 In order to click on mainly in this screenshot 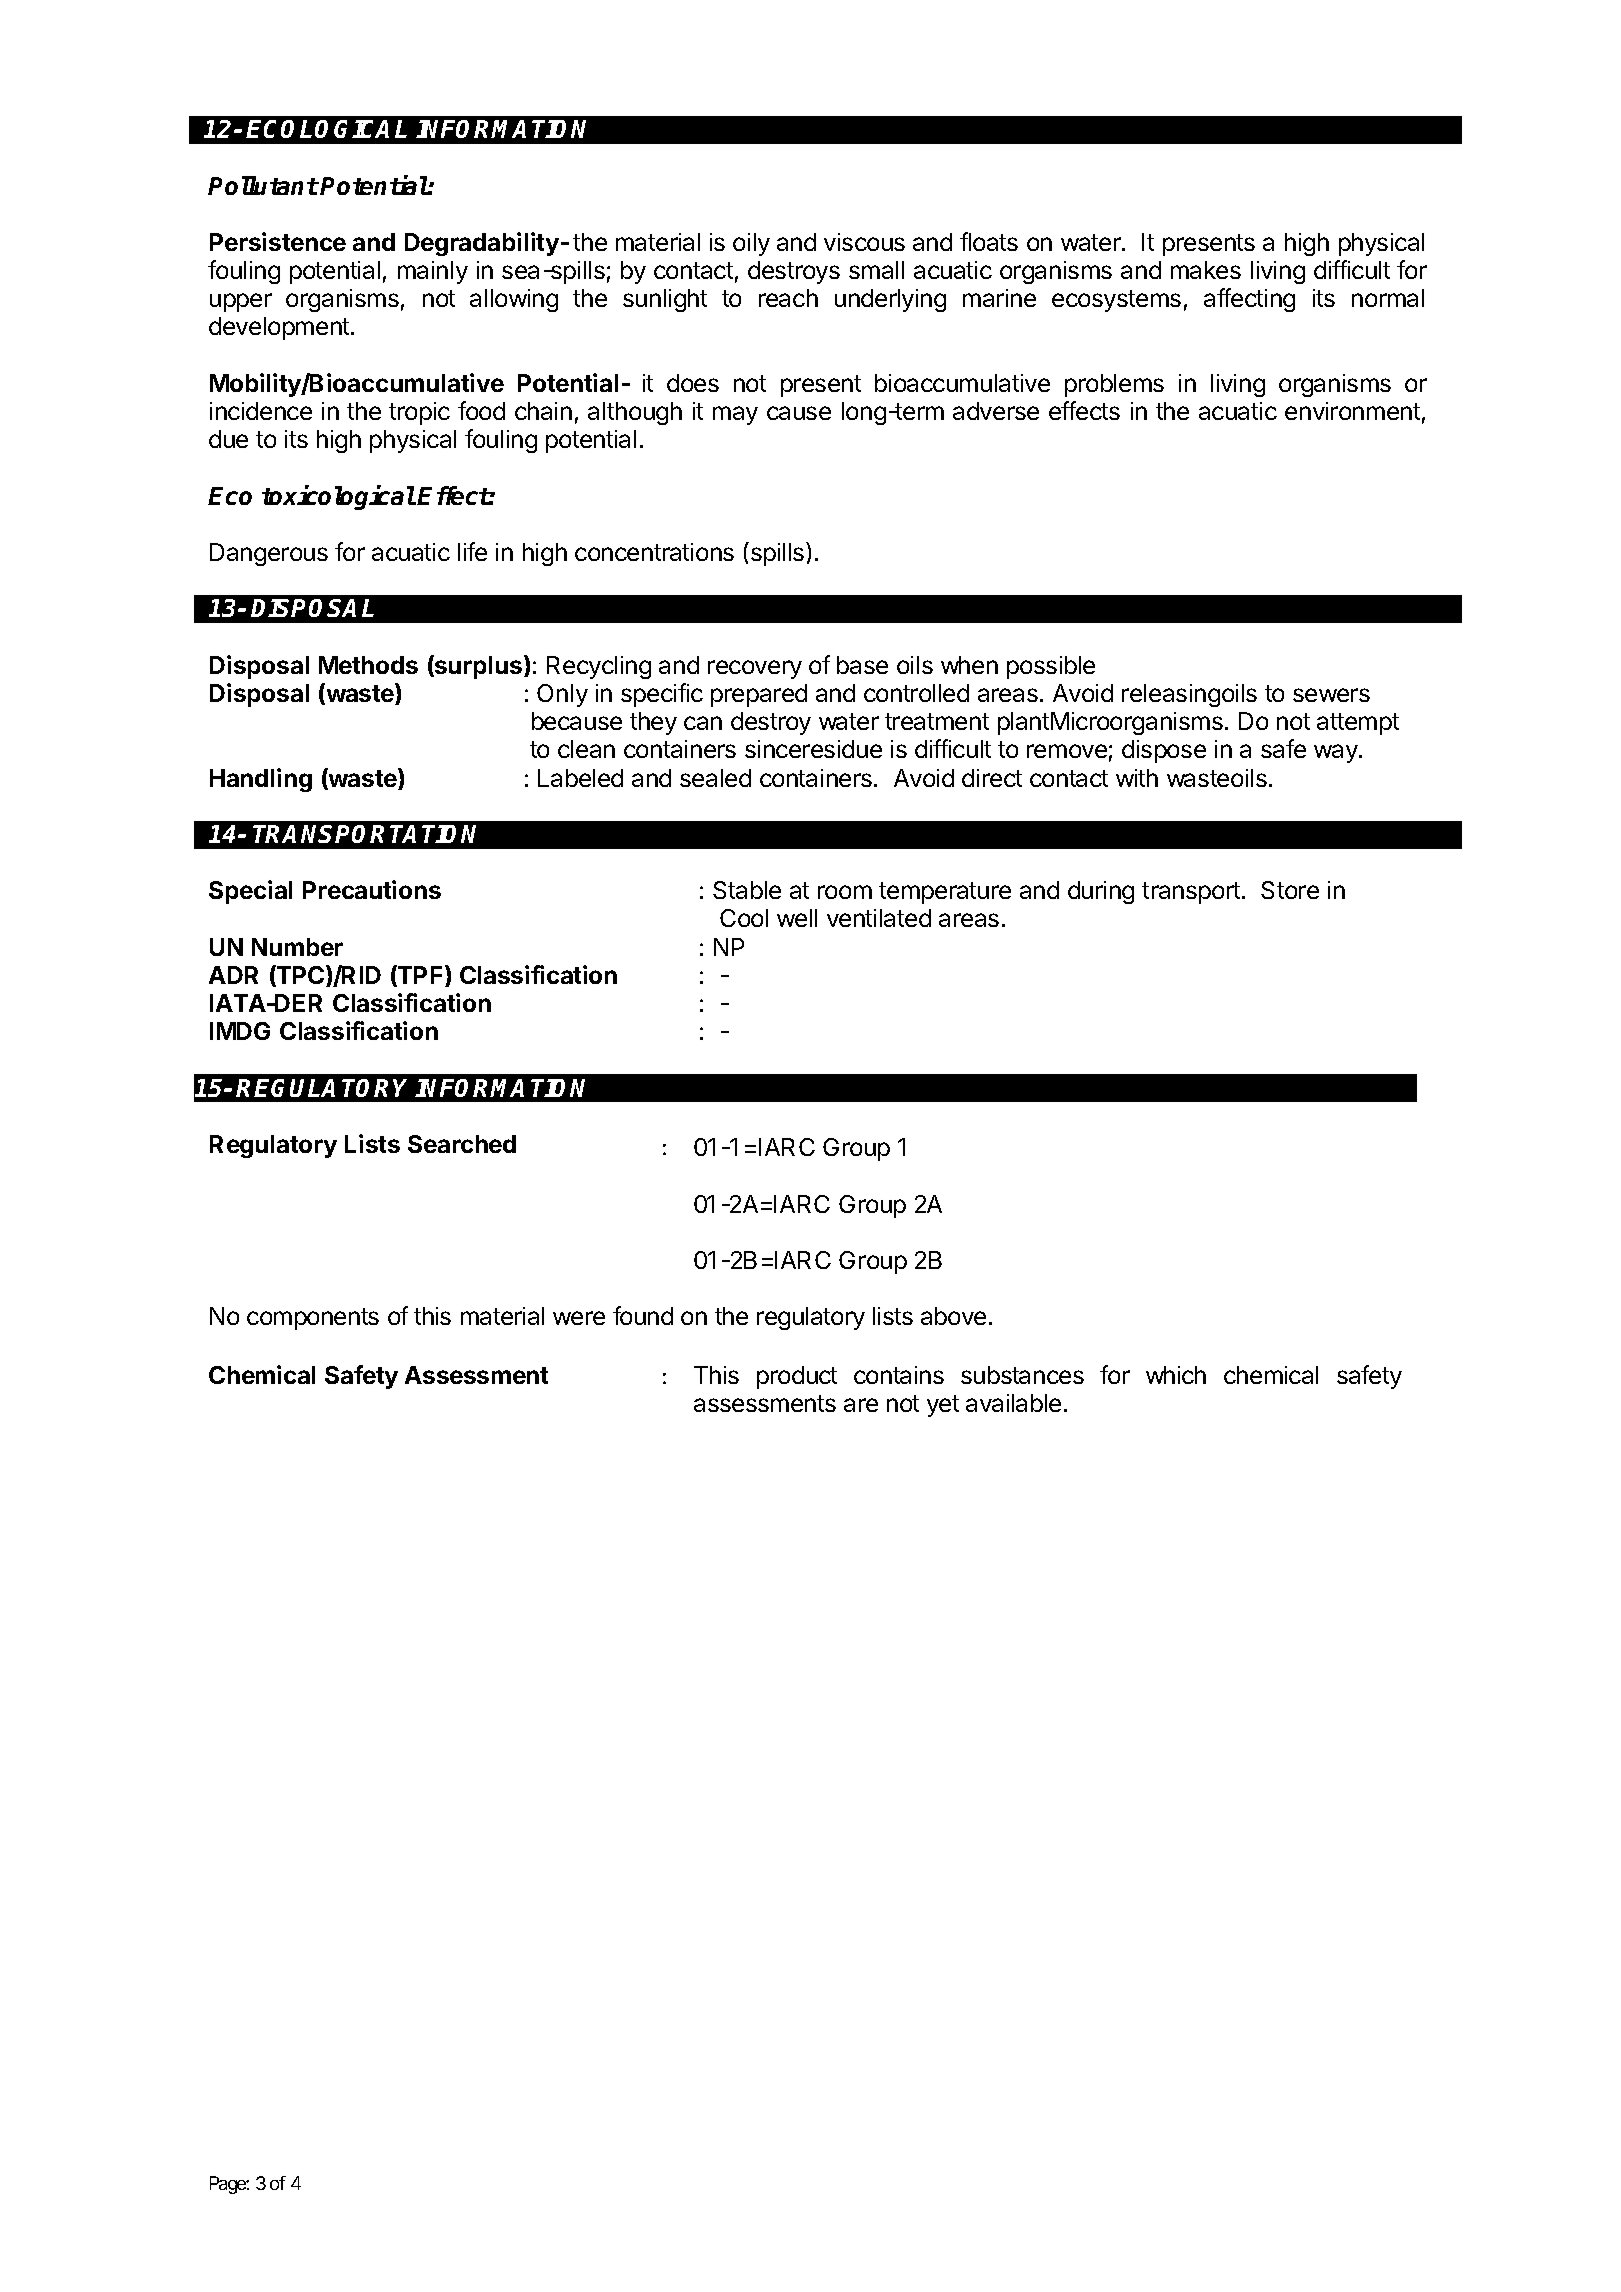, I will do `click(433, 272)`.
